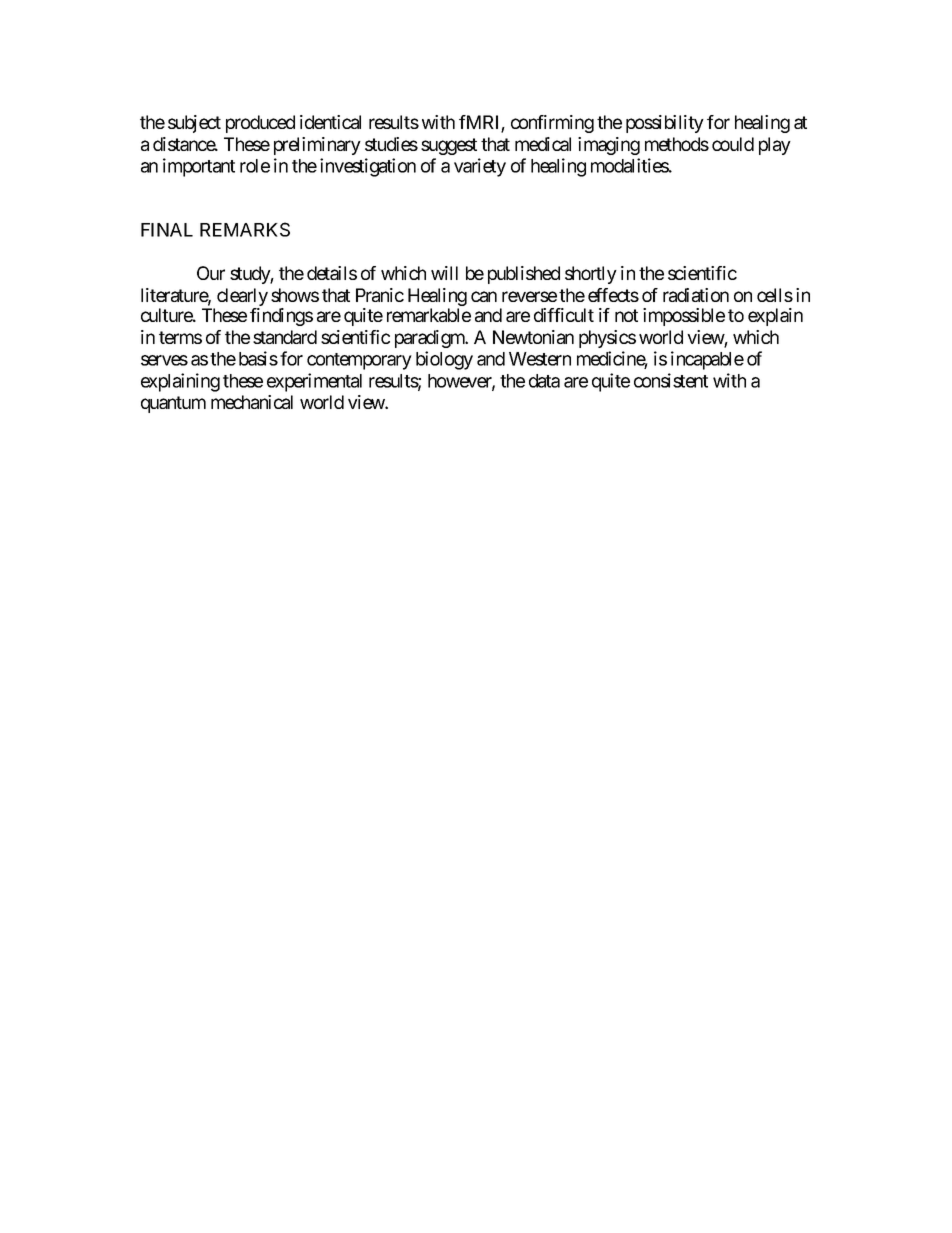 The width and height of the page is (952, 1233). I want to click on variety, so click(480, 167).
